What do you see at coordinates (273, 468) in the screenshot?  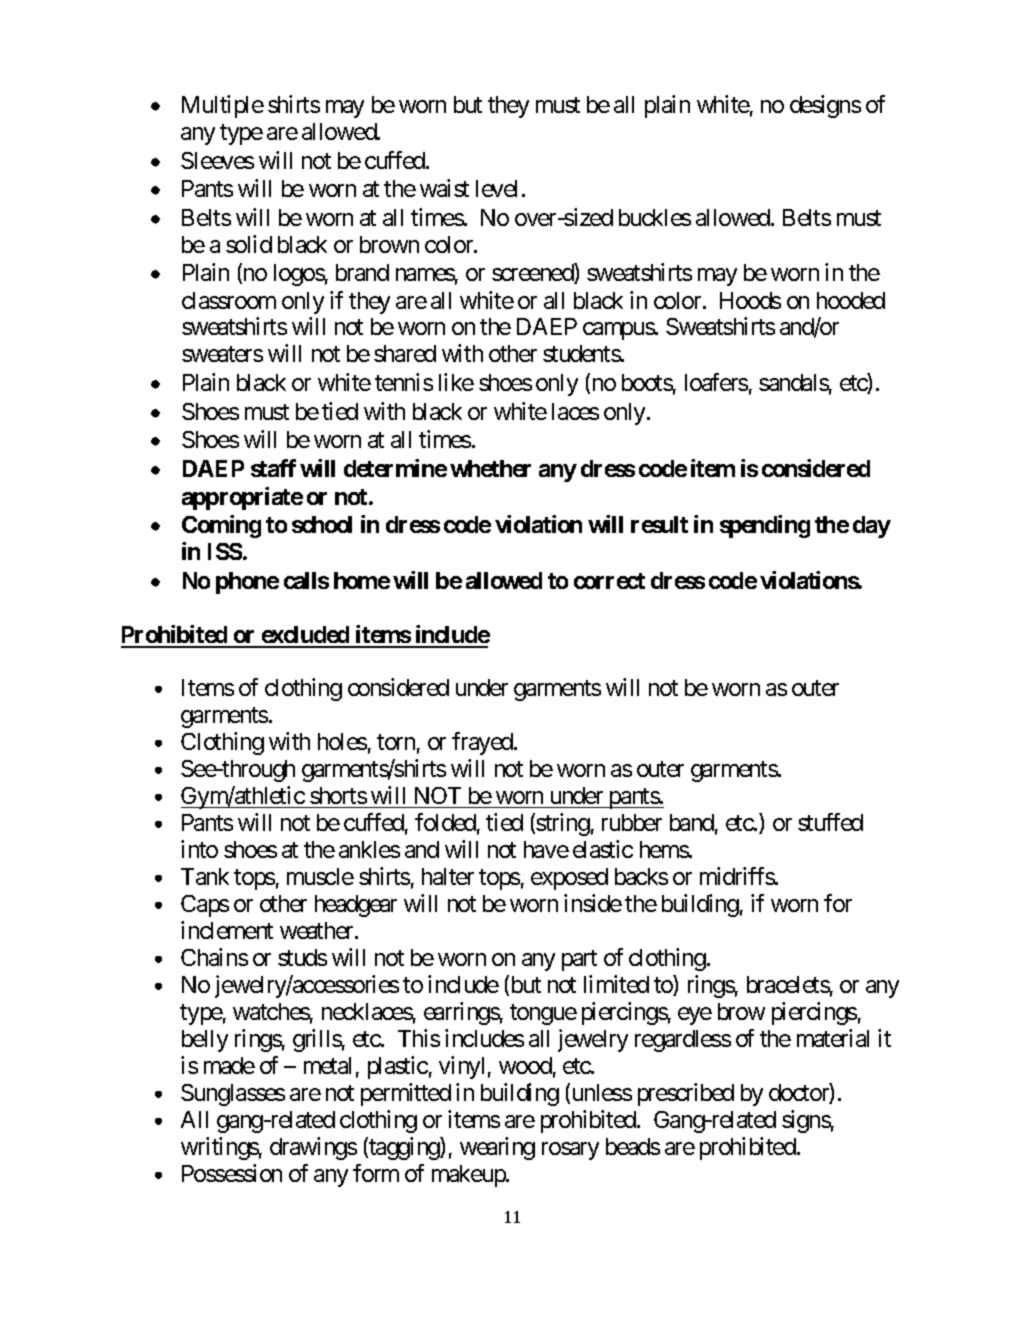 I see `staff` at bounding box center [273, 468].
